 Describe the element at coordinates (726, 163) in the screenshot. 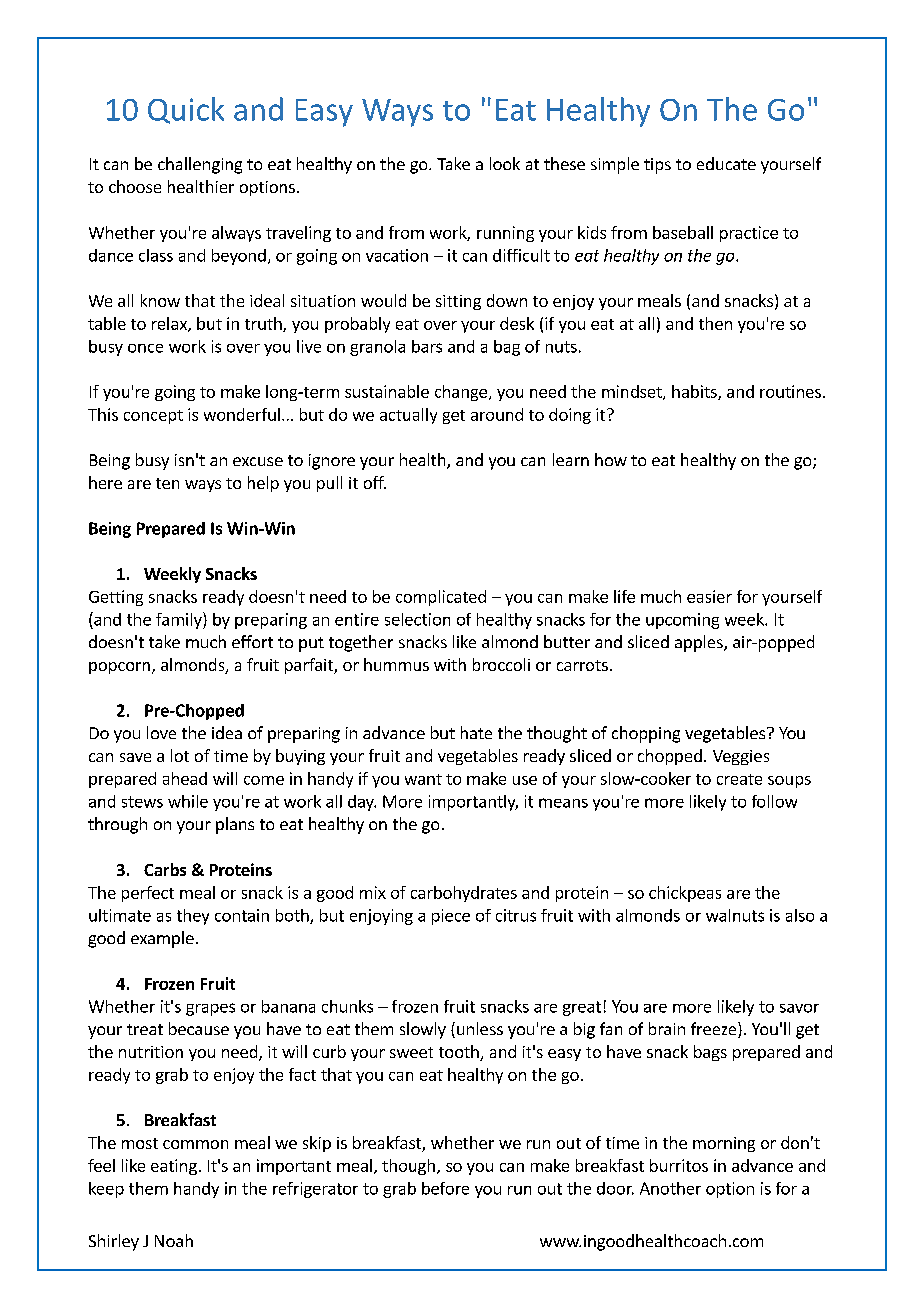

I see `educate` at that location.
